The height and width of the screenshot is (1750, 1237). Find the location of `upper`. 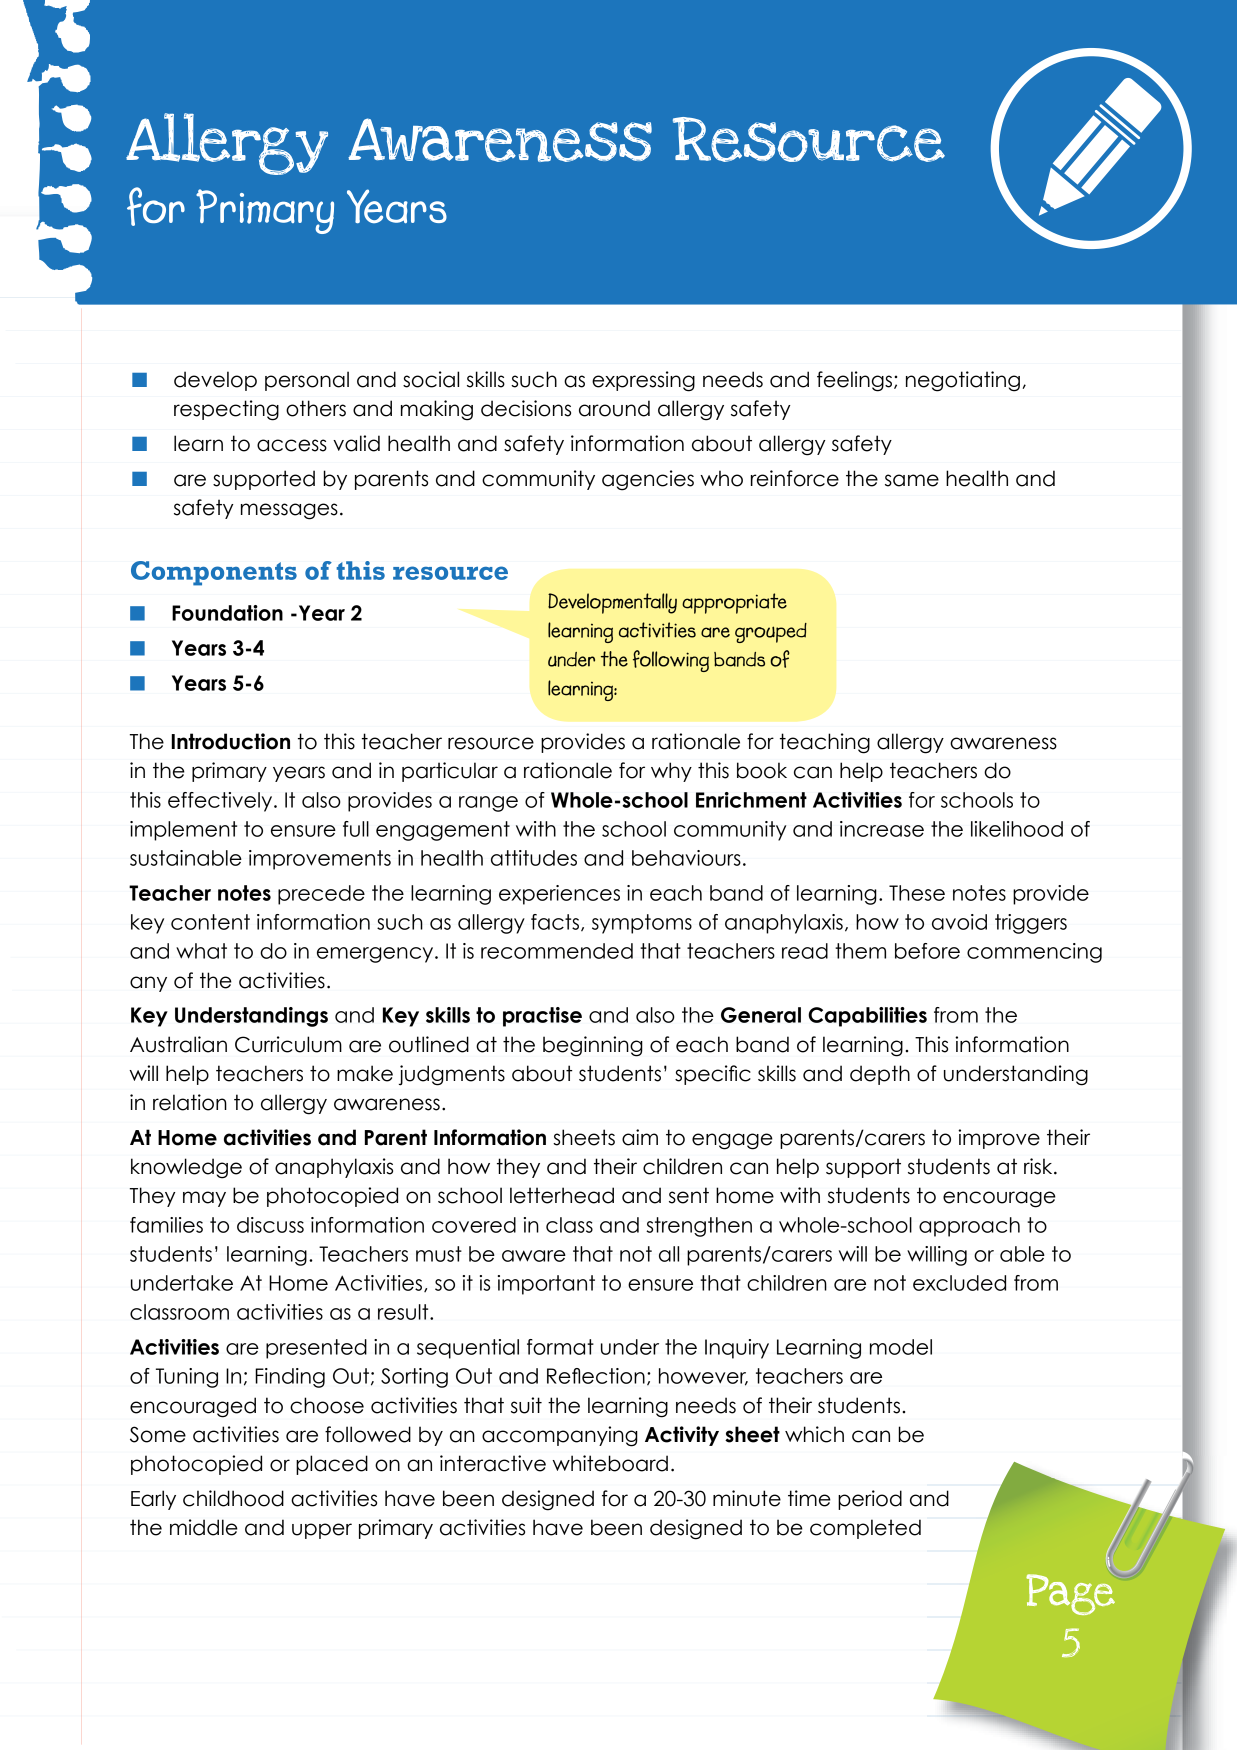

upper is located at coordinates (322, 1531).
